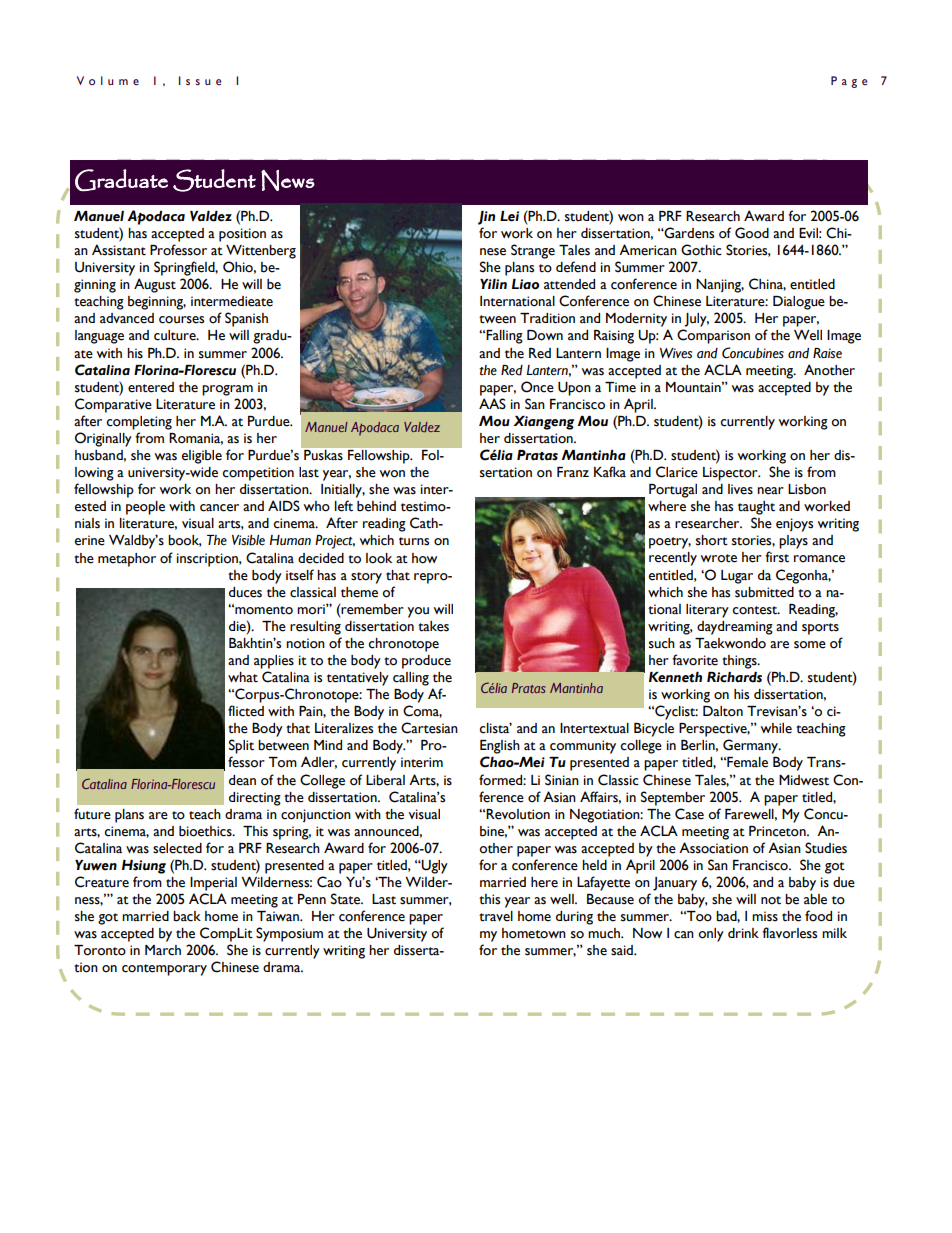  I want to click on Page, so click(849, 82).
